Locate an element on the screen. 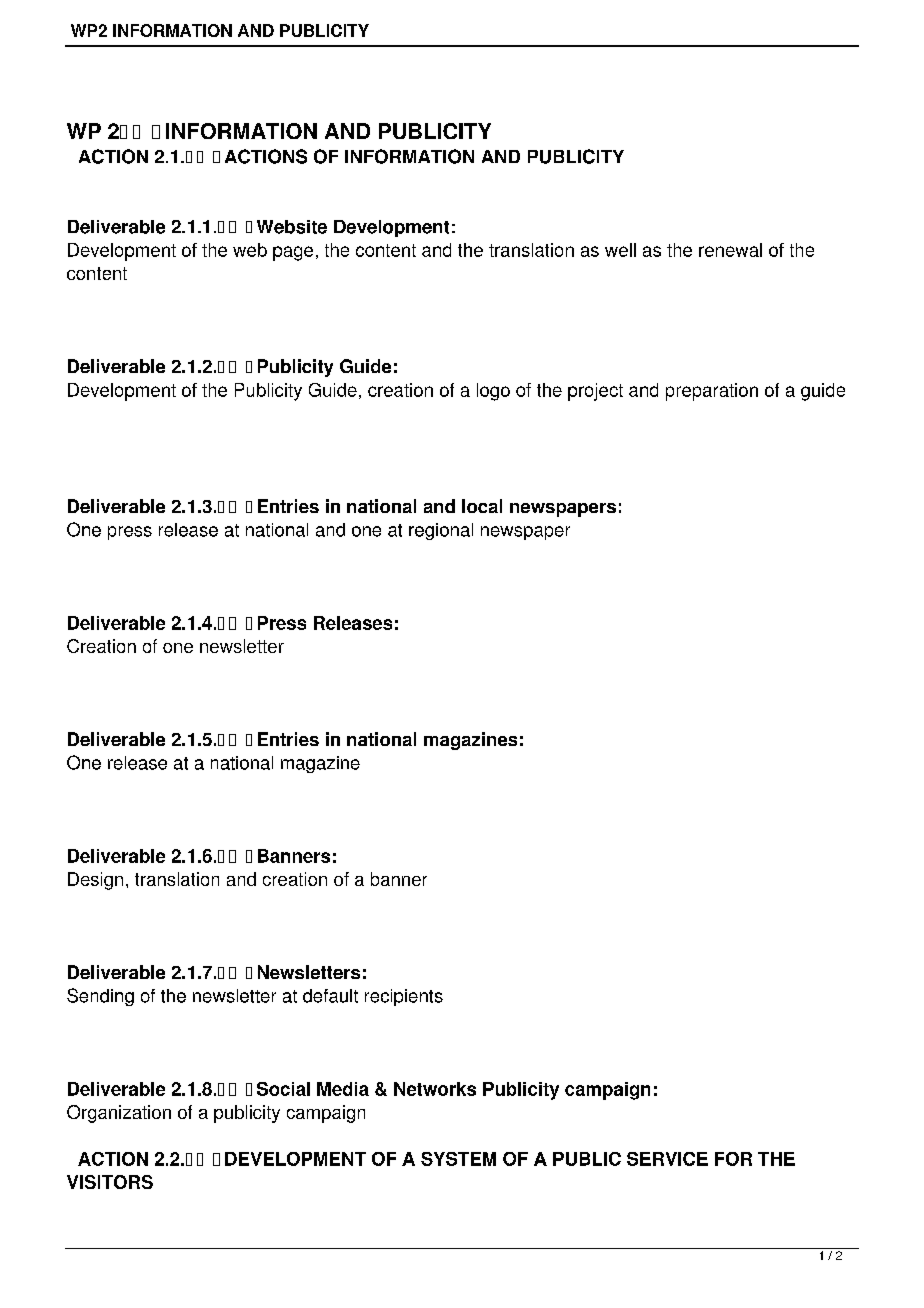  VISITORS is located at coordinates (110, 1182).
